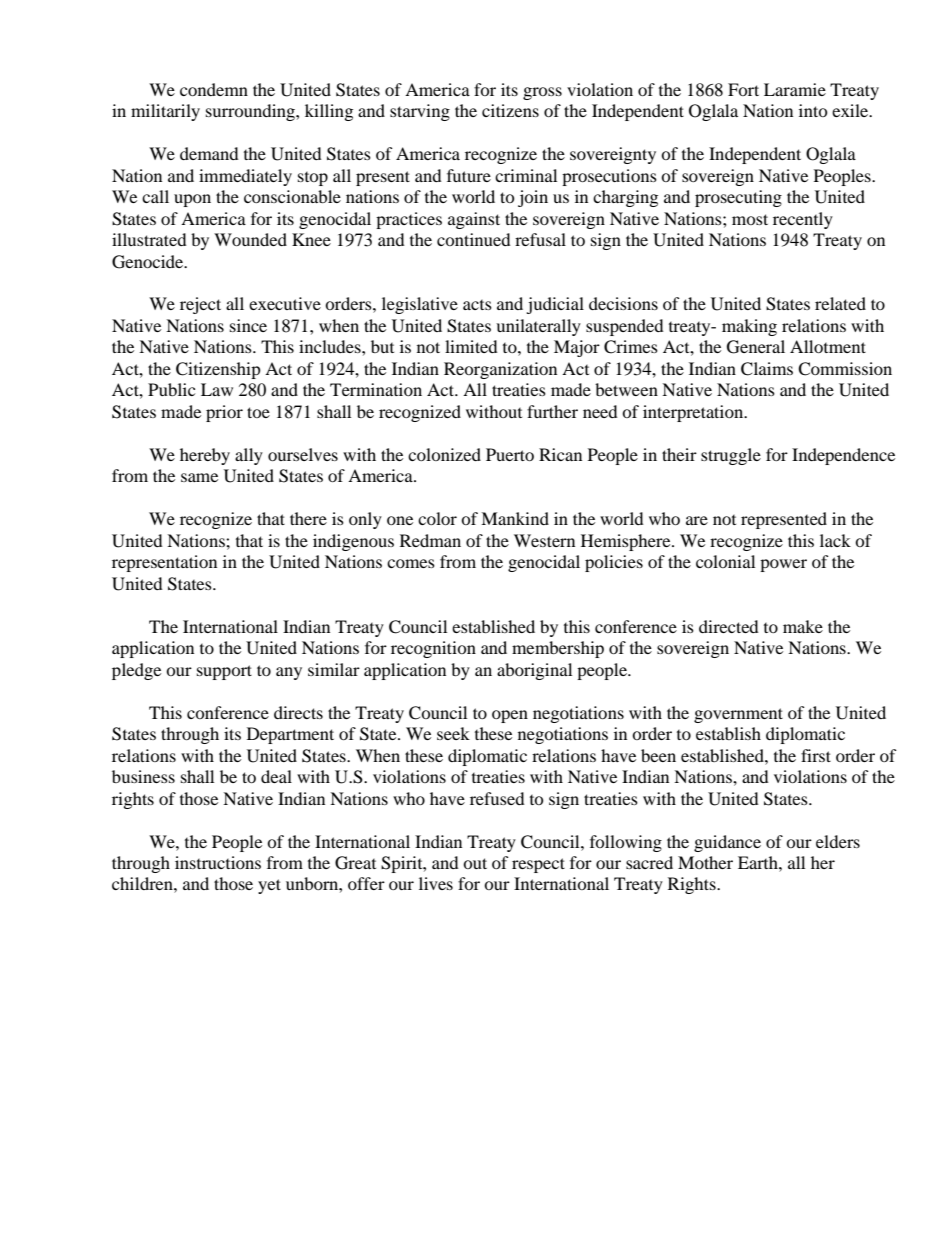 This screenshot has width=952, height=1233. Describe the element at coordinates (783, 565) in the screenshot. I see `power` at that location.
